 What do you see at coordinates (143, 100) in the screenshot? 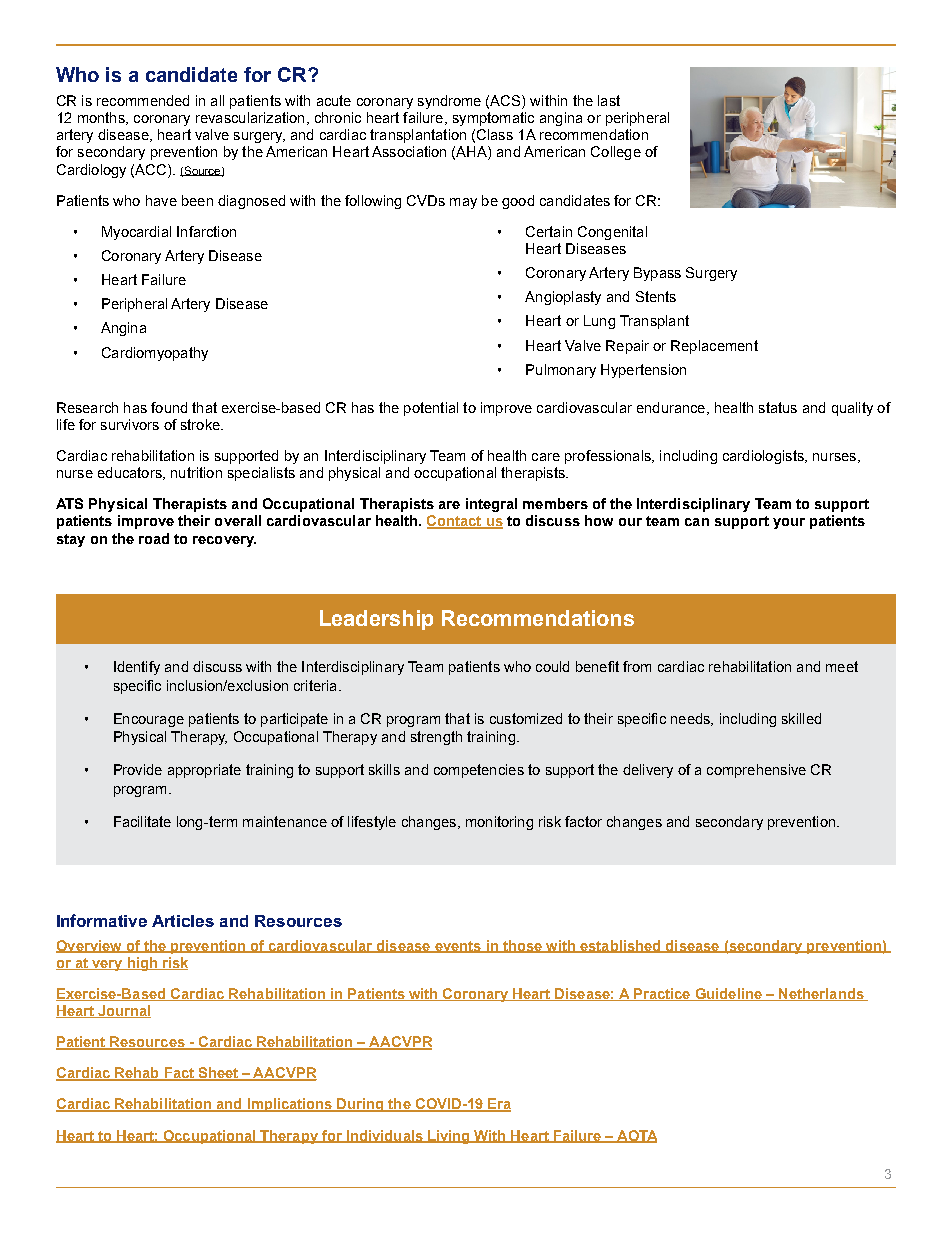
I see `recommended` at bounding box center [143, 100].
